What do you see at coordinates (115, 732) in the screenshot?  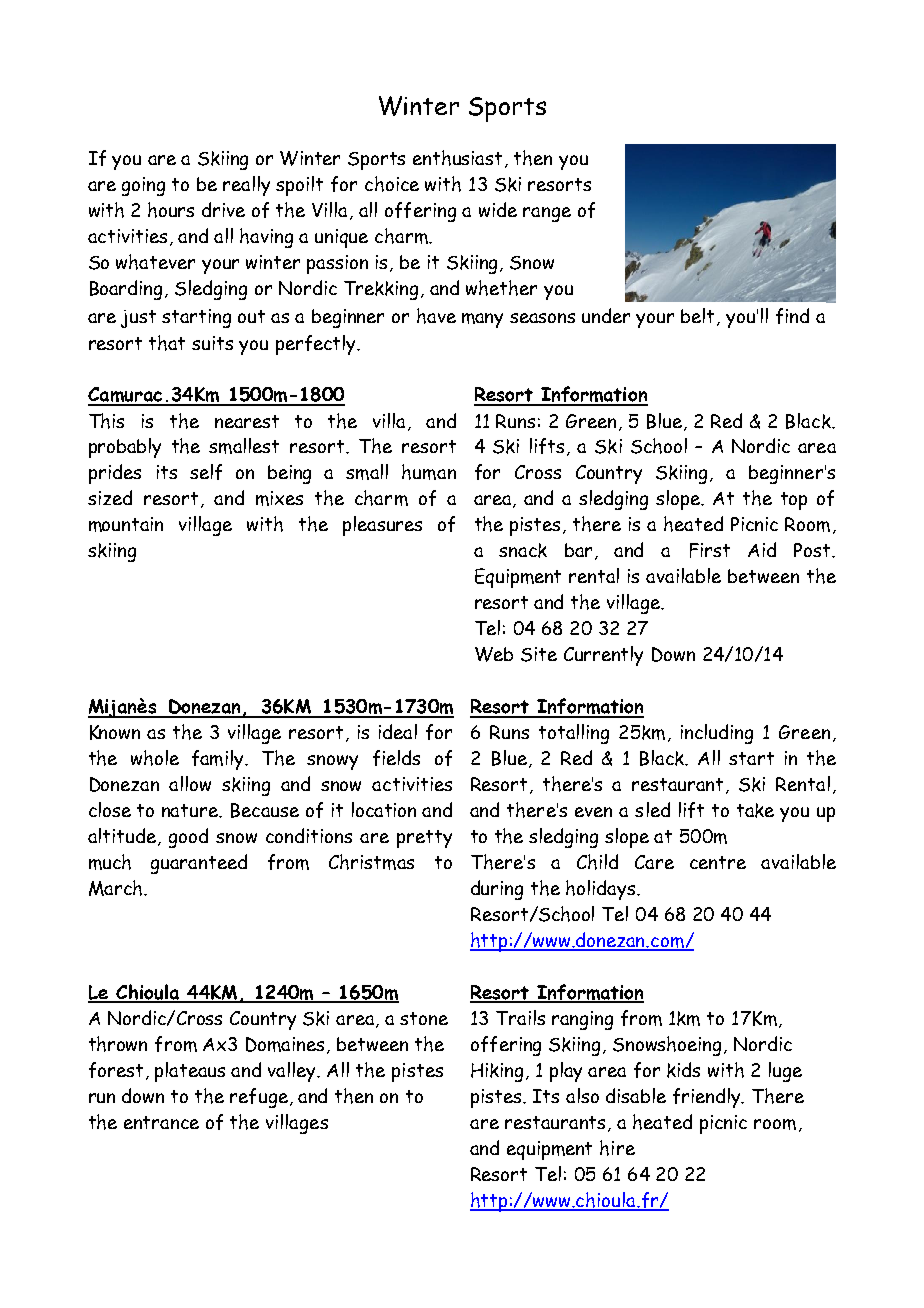 I see `Known` at bounding box center [115, 732].
